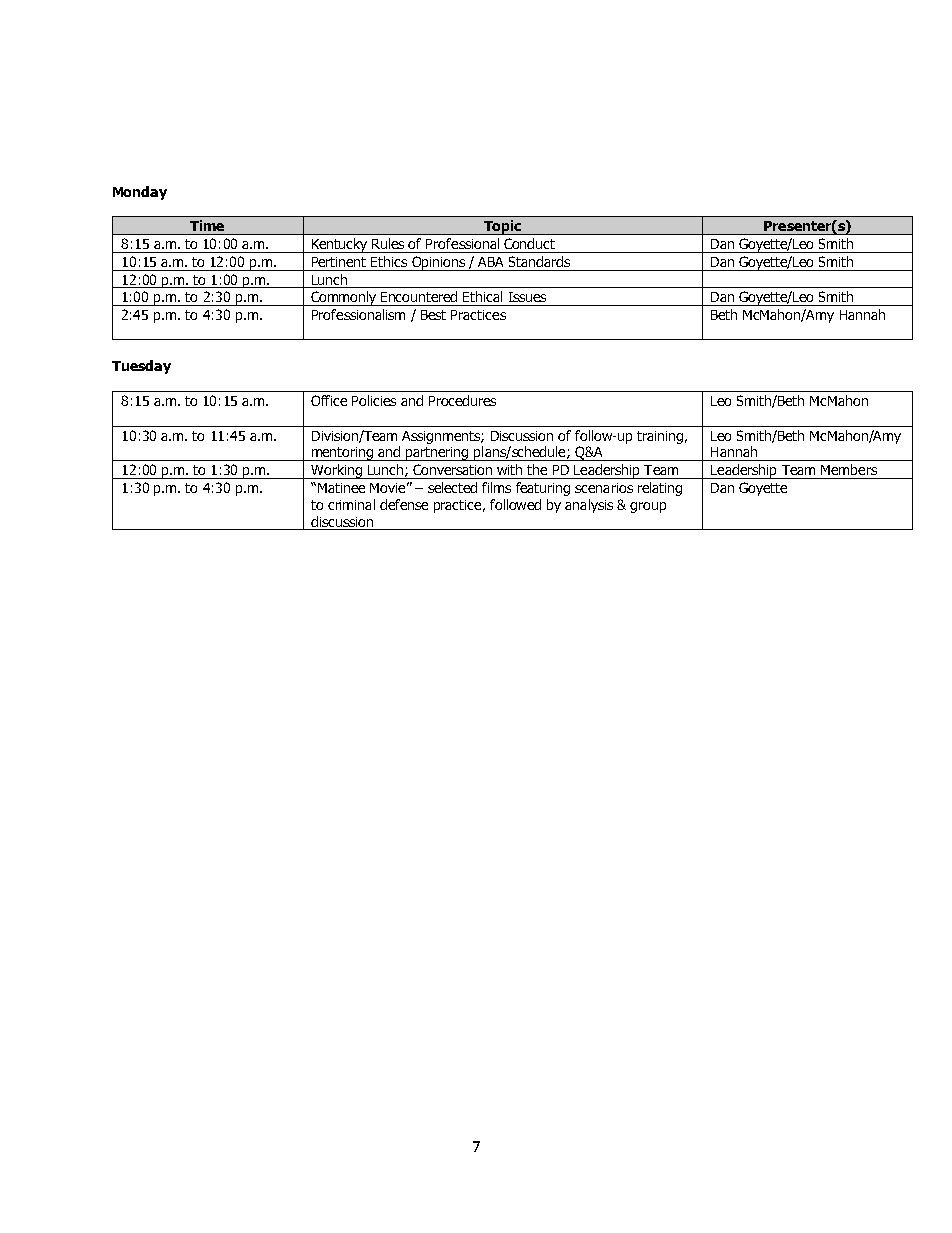 The width and height of the page is (952, 1233). I want to click on analysis, so click(589, 506).
